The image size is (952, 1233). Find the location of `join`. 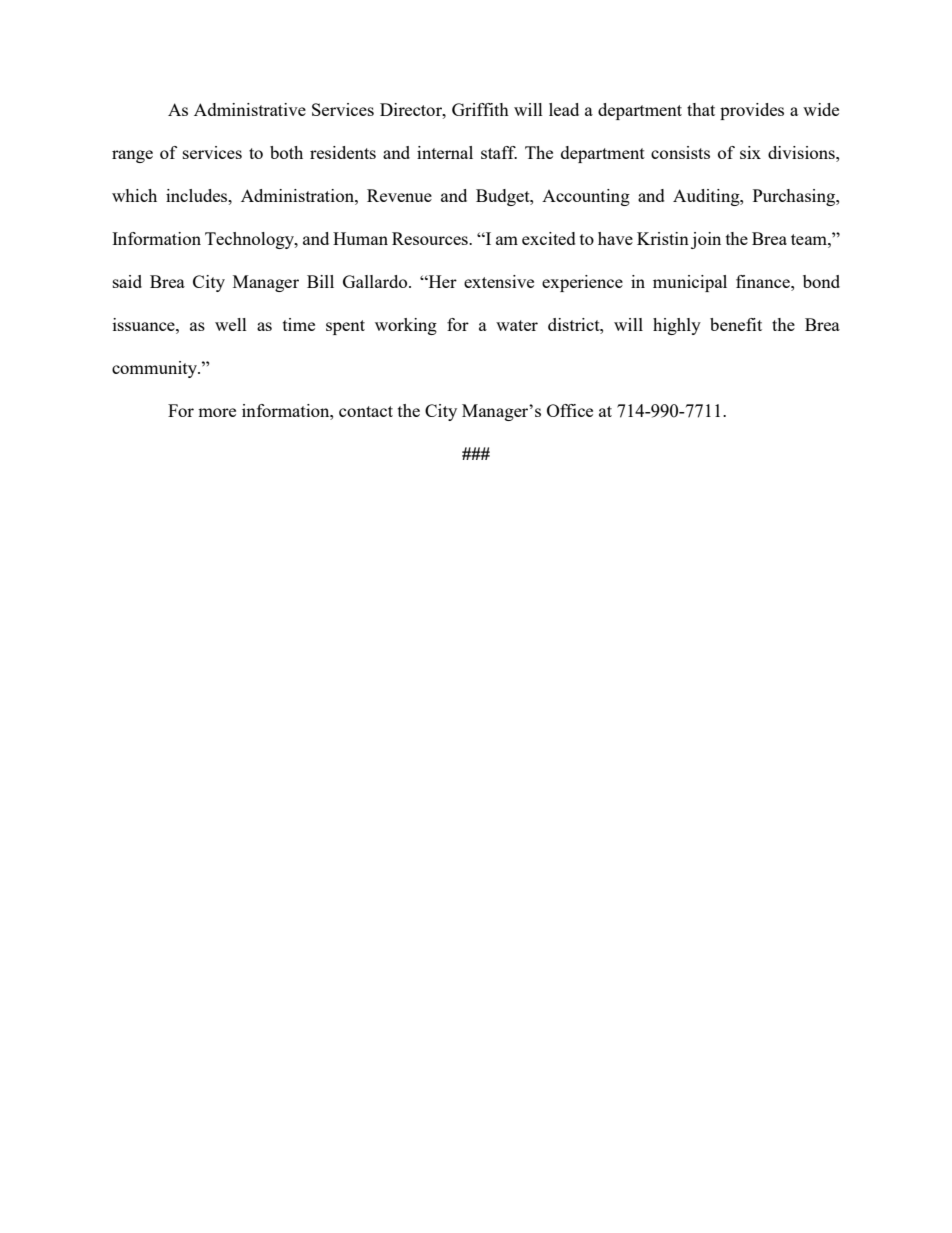

join is located at coordinates (706, 240).
